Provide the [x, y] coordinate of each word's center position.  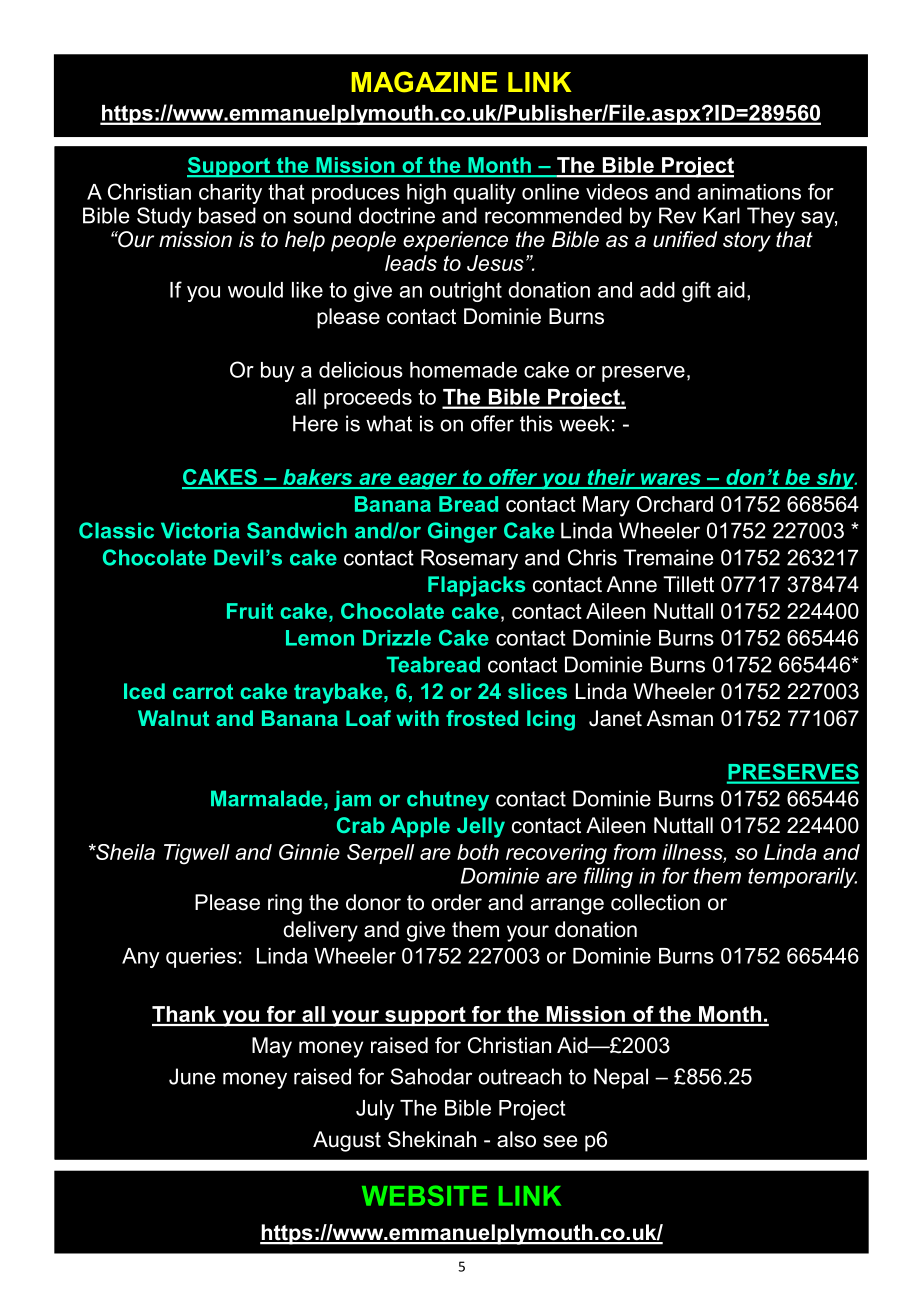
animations [749, 192]
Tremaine [668, 557]
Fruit [250, 611]
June [192, 1076]
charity [230, 194]
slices [537, 691]
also [516, 1139]
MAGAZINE [424, 82]
